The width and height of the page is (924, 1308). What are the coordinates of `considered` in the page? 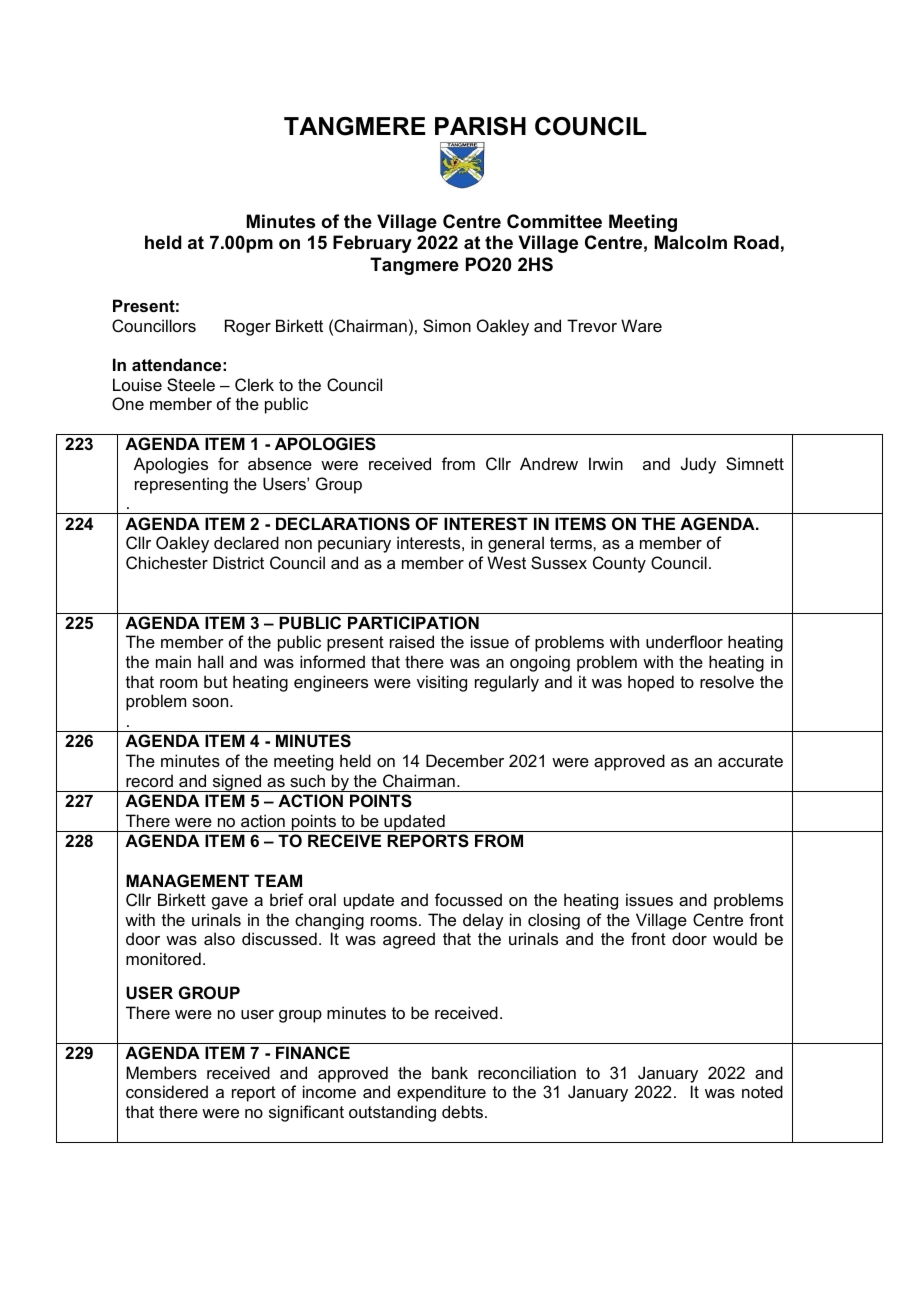 It's located at (167, 1091).
